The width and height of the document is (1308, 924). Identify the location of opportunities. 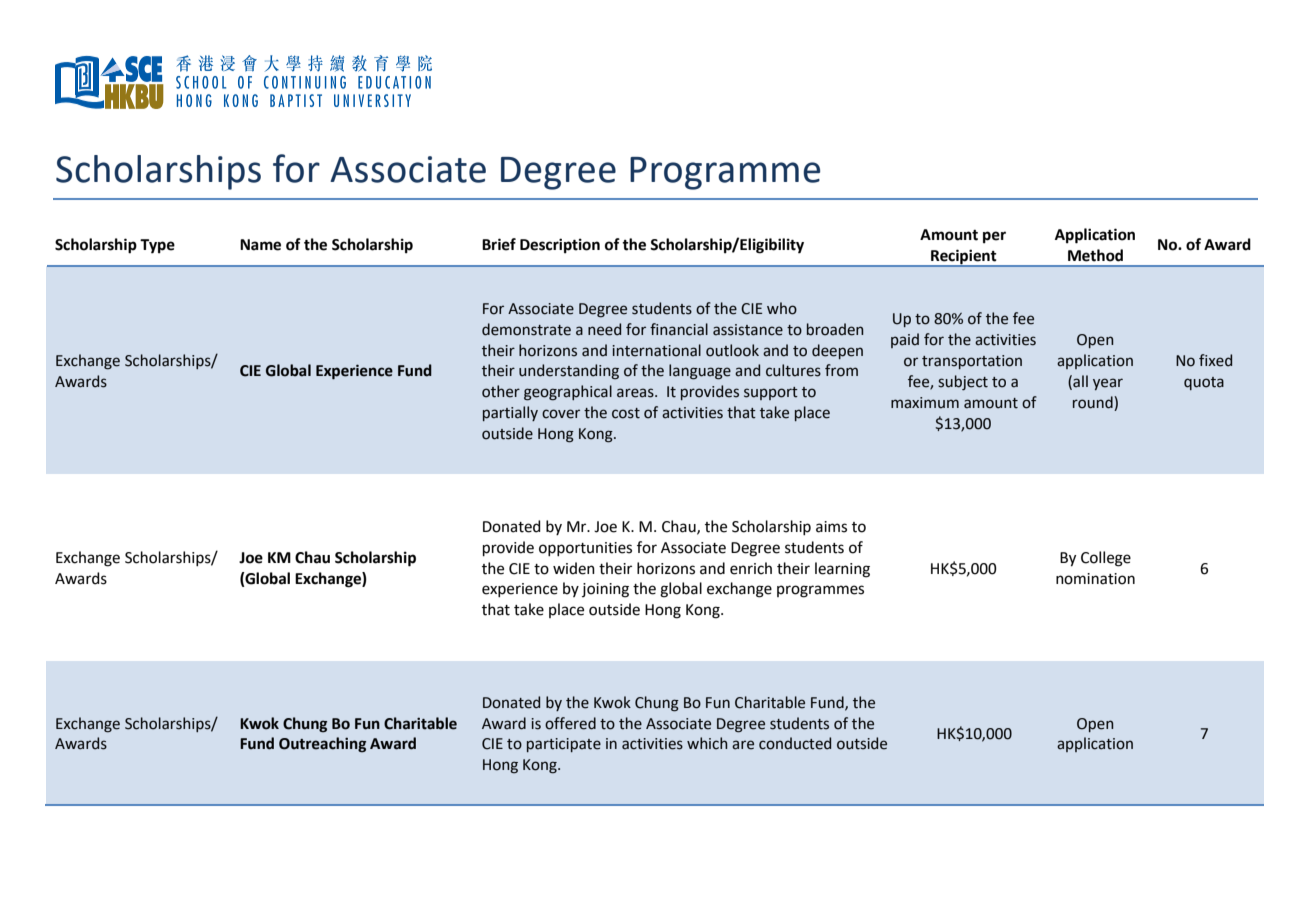
(585, 549).
